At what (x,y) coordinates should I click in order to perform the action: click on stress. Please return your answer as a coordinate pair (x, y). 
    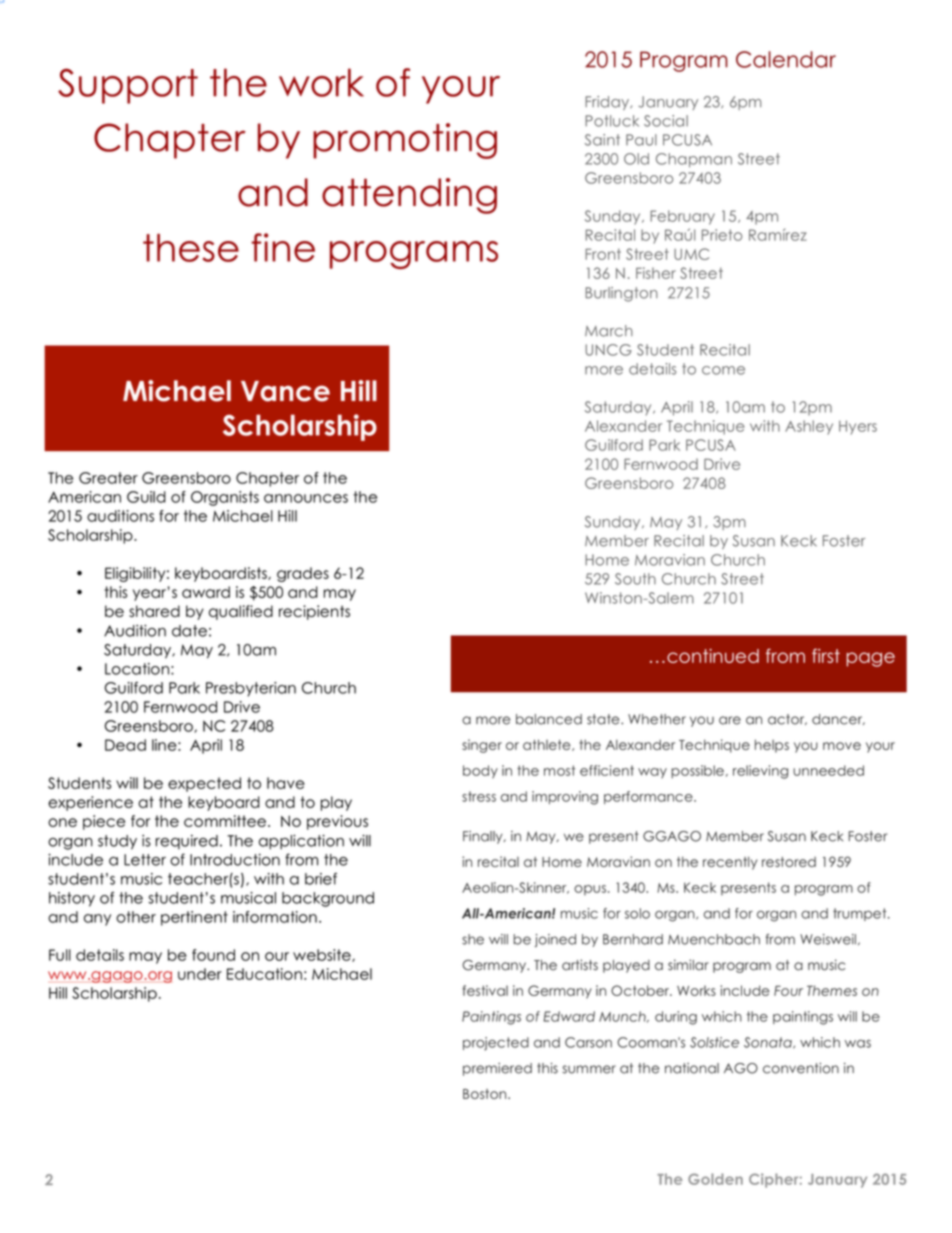
    Looking at the image, I should click on (479, 796).
